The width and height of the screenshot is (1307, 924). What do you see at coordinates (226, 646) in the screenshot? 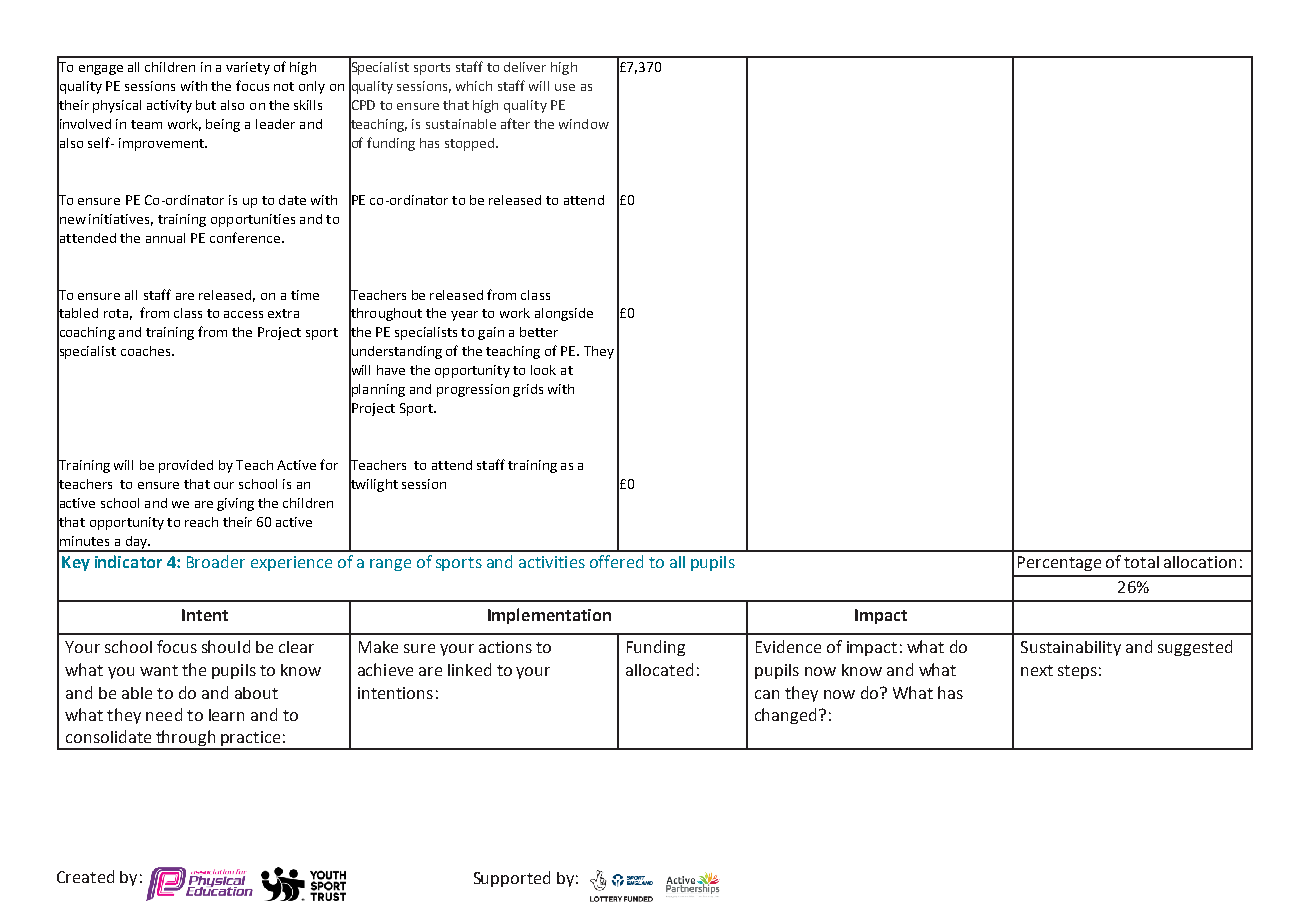
I see `should` at bounding box center [226, 646].
